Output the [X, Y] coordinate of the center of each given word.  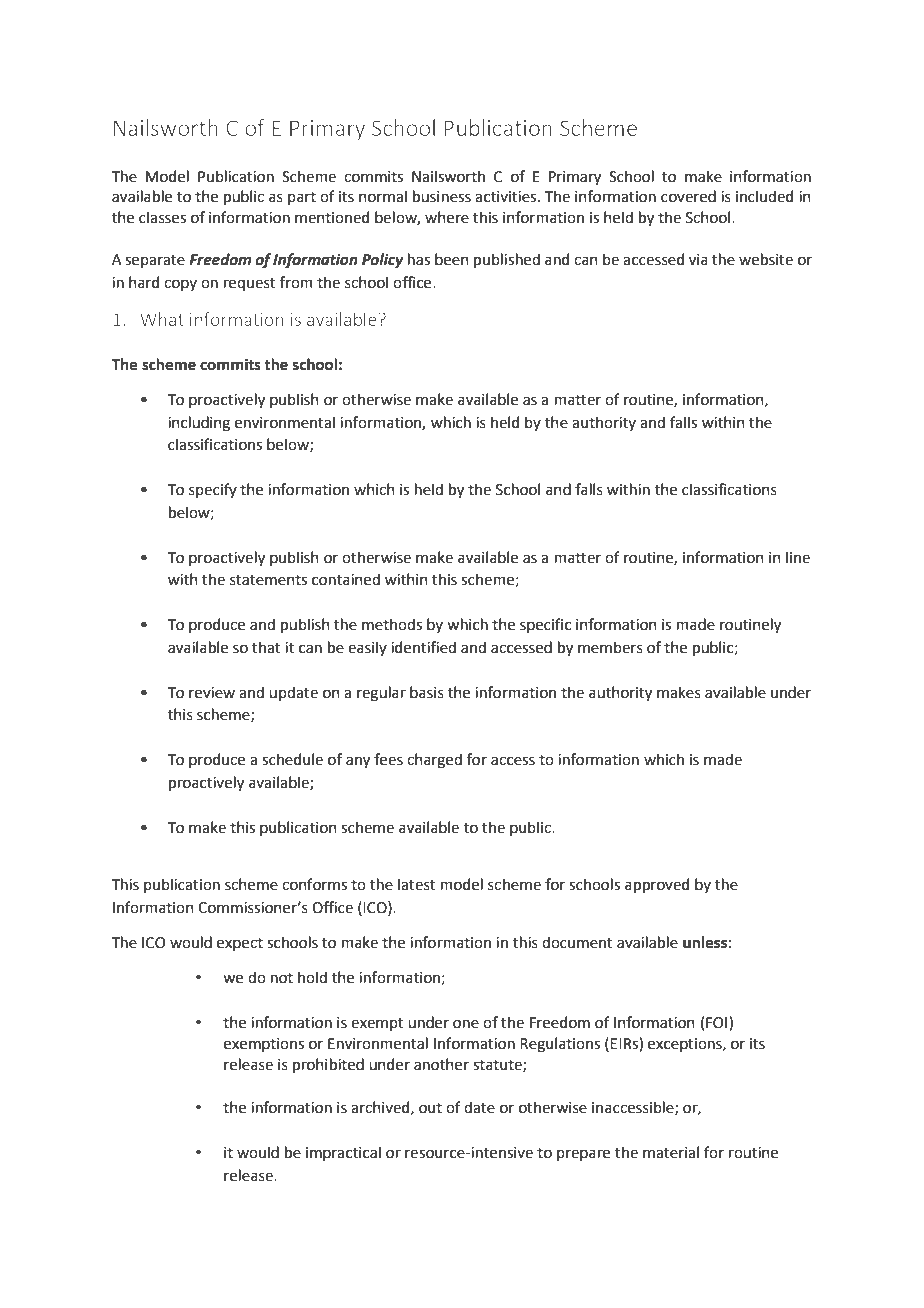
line [798, 557]
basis [427, 692]
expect [240, 944]
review [212, 693]
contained [346, 579]
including [199, 424]
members [610, 647]
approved [657, 885]
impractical [343, 1153]
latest [417, 884]
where [447, 217]
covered [688, 196]
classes [162, 217]
